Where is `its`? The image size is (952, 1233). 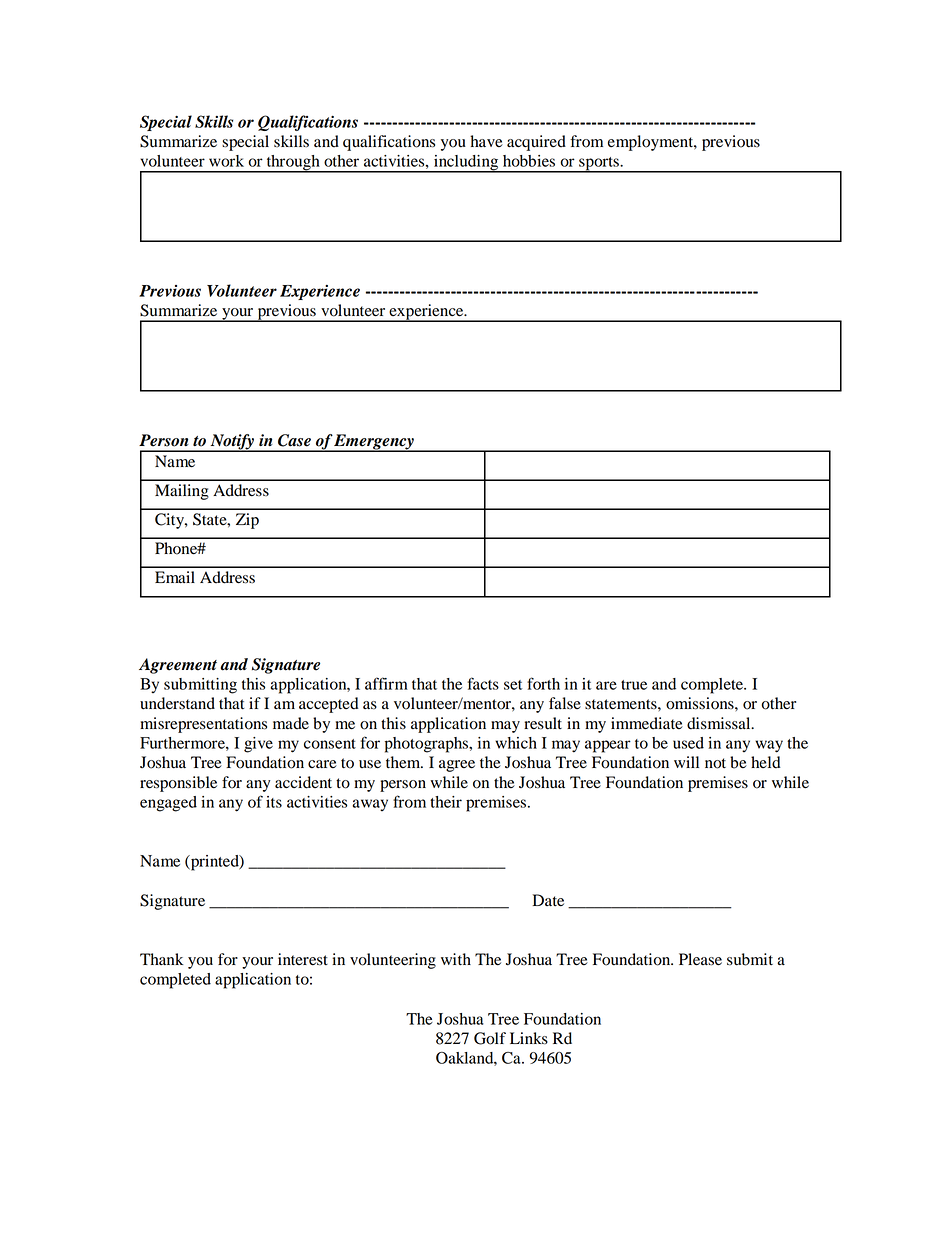
its is located at coordinates (274, 802).
